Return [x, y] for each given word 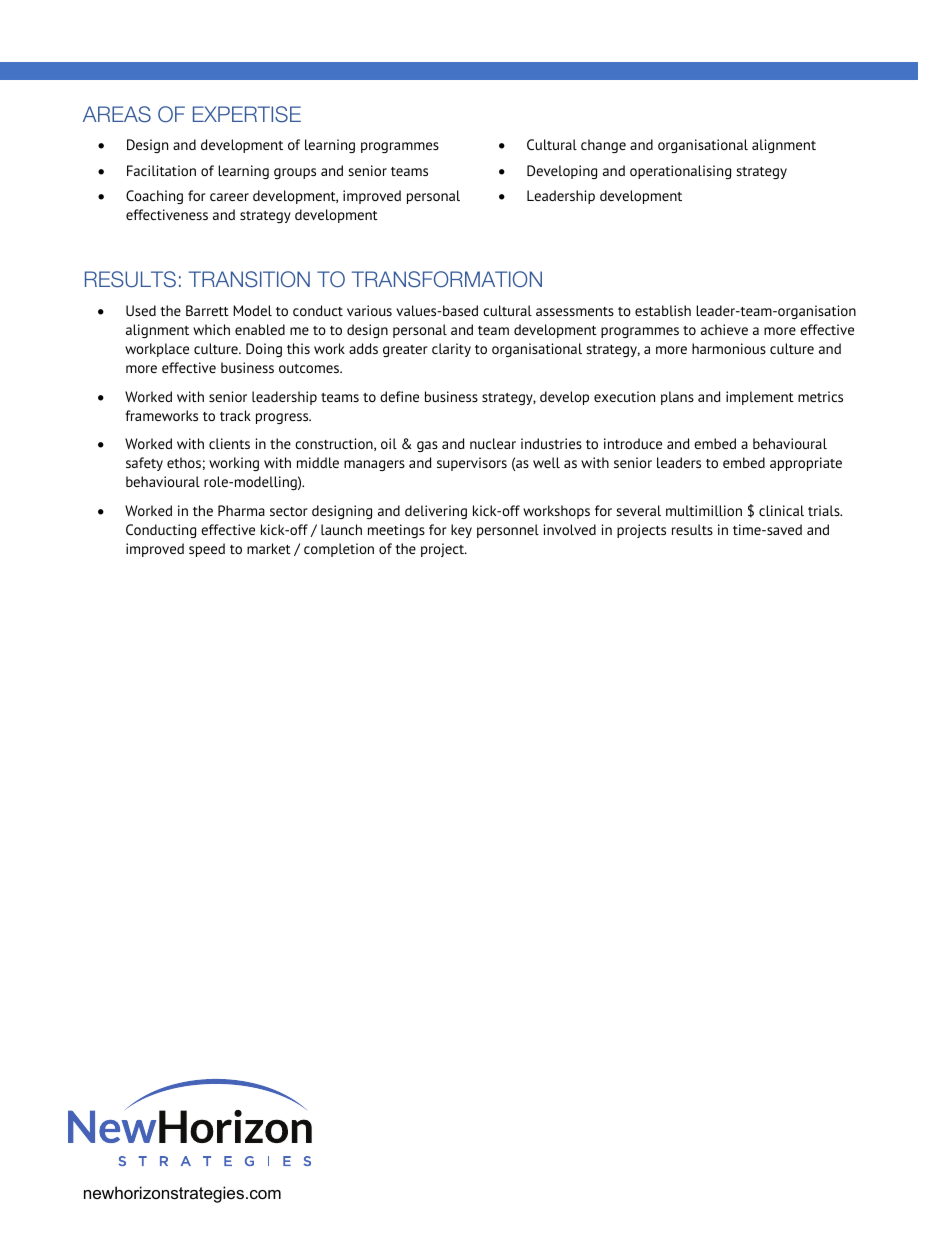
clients [229, 443]
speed [207, 550]
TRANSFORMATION [447, 279]
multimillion [704, 510]
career [229, 197]
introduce [633, 443]
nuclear [493, 443]
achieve [724, 329]
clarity [451, 350]
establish [663, 310]
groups [295, 173]
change [603, 146]
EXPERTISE [247, 114]
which [211, 329]
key [461, 531]
